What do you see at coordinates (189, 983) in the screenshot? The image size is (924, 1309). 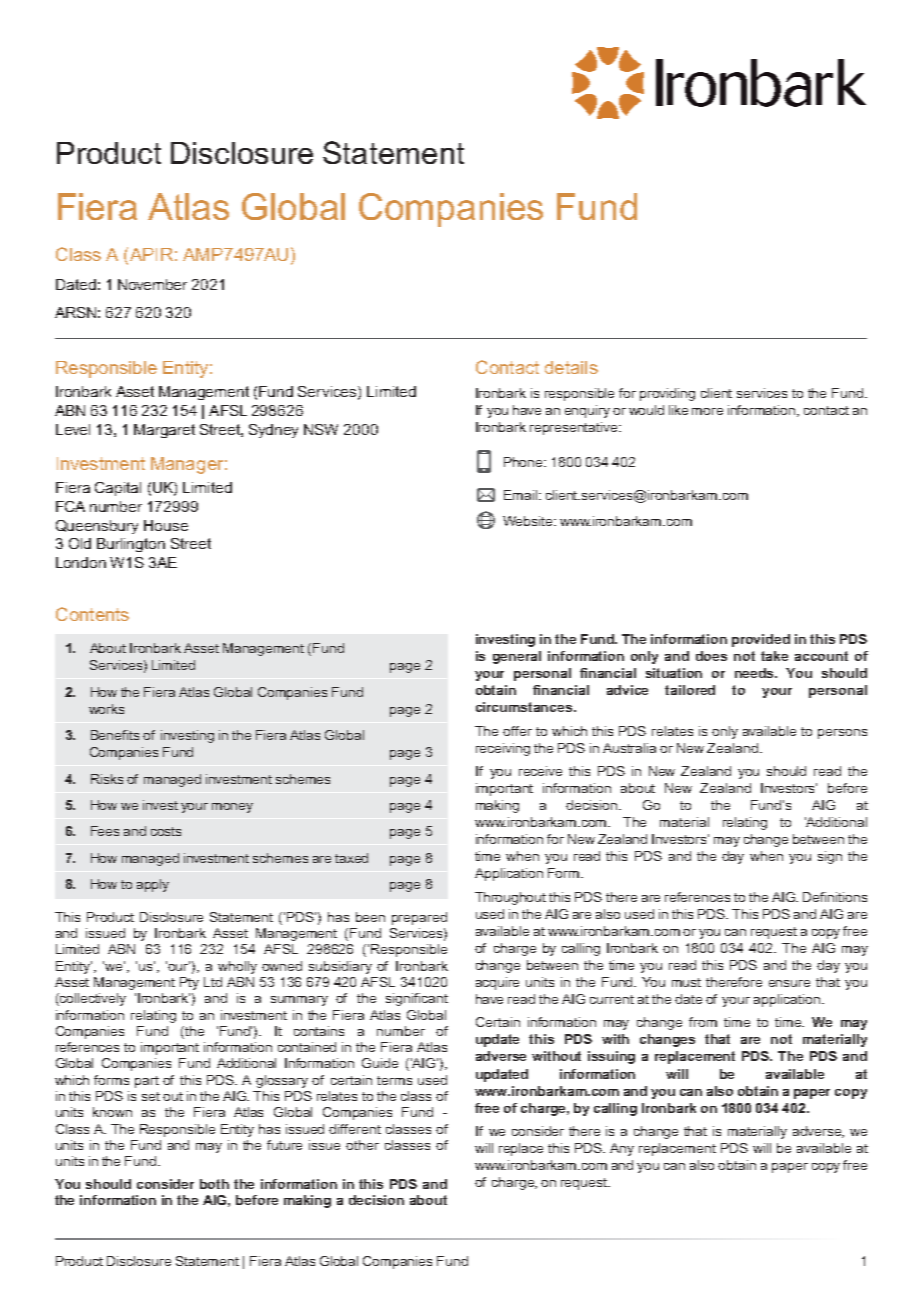 I see `Pty` at bounding box center [189, 983].
